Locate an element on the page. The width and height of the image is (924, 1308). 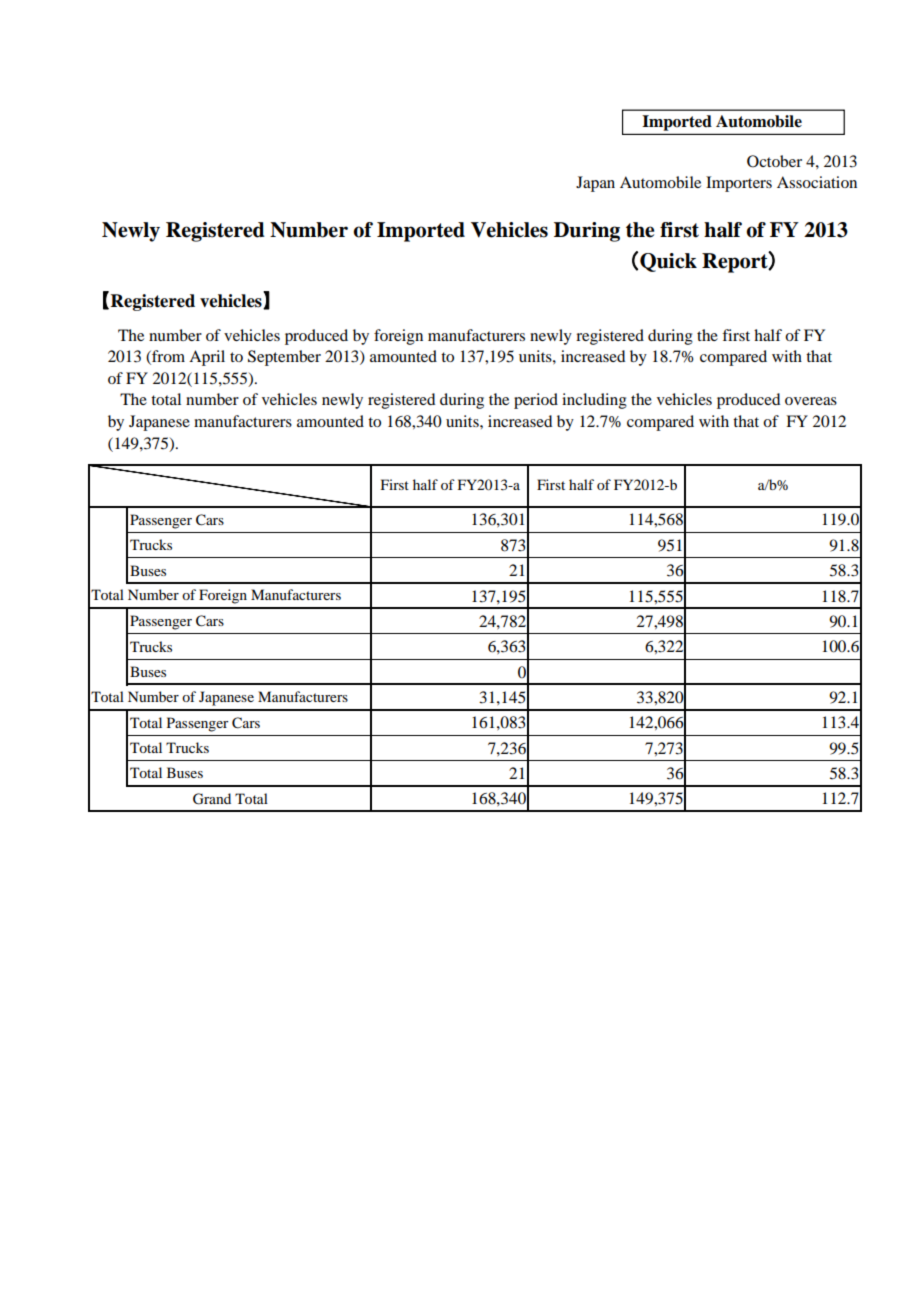
Grand is located at coordinates (212, 799).
